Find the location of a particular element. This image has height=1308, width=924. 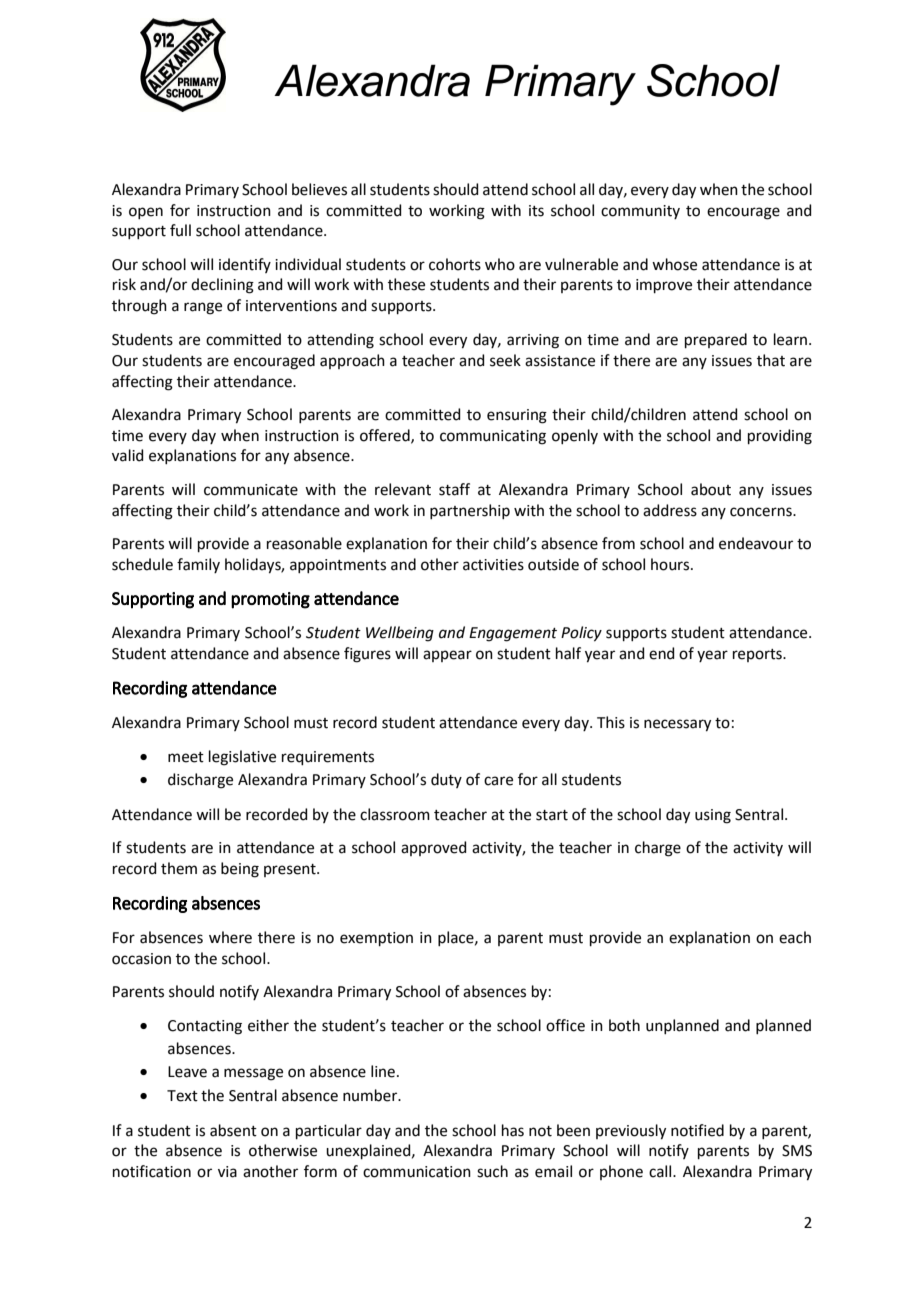

family is located at coordinates (198, 565).
